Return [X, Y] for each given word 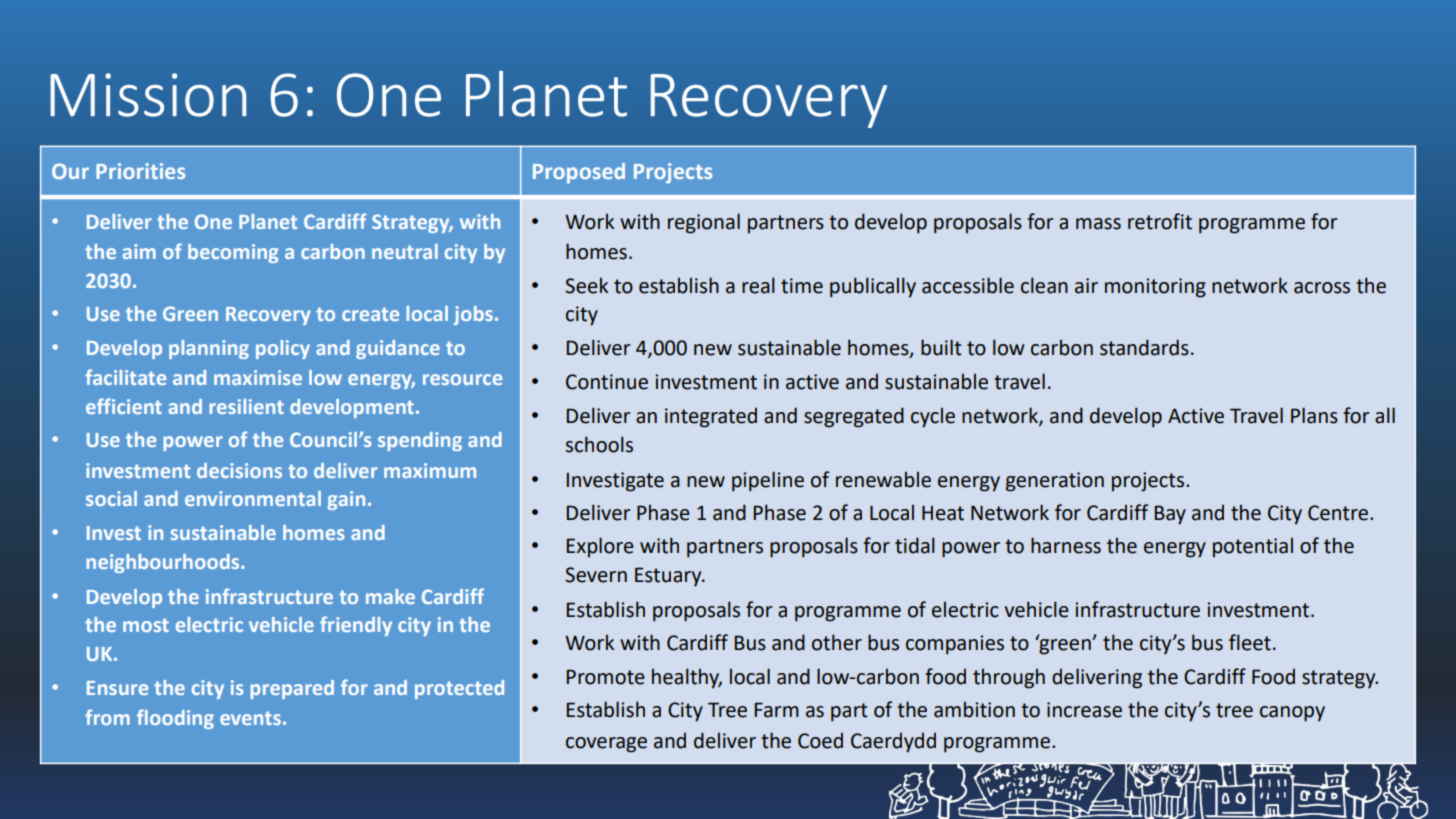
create [370, 314]
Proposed [579, 173]
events [250, 718]
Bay [1170, 515]
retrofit [1160, 221]
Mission [148, 95]
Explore [600, 547]
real [758, 285]
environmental [253, 498]
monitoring [1155, 288]
